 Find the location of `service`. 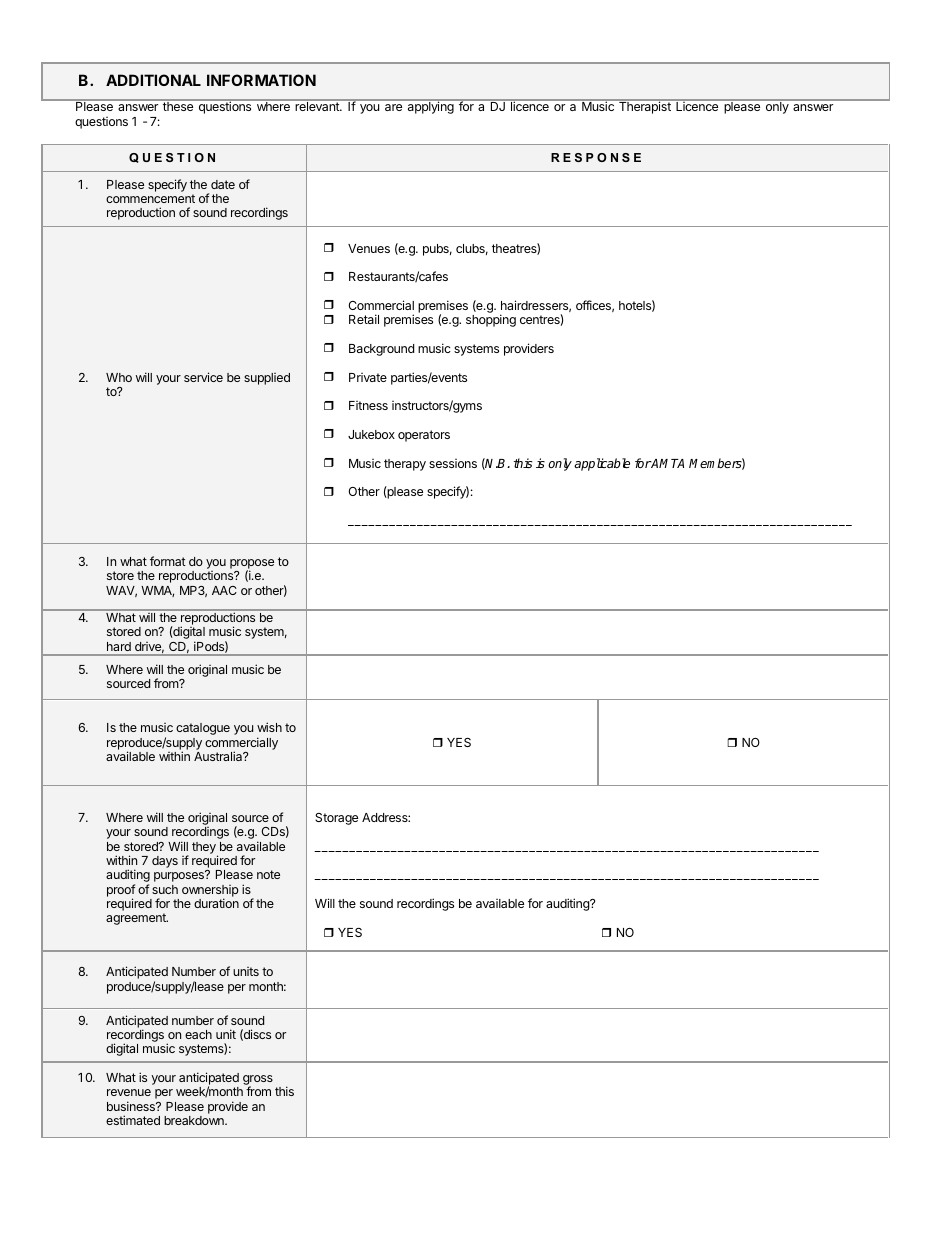

service is located at coordinates (203, 377).
